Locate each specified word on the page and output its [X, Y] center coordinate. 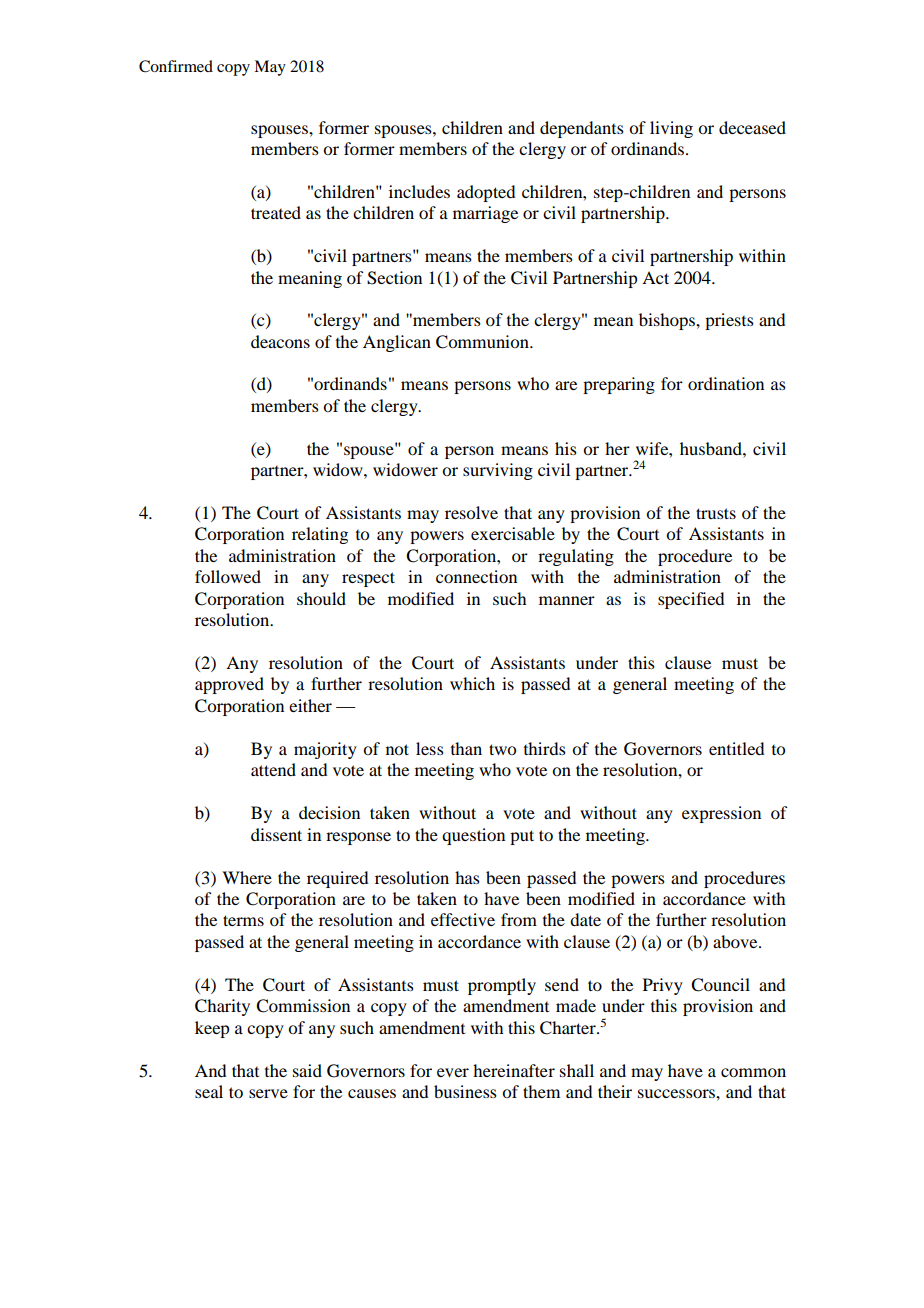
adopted [486, 193]
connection [476, 576]
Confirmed [176, 66]
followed [228, 576]
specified [691, 600]
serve [268, 1093]
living [671, 129]
